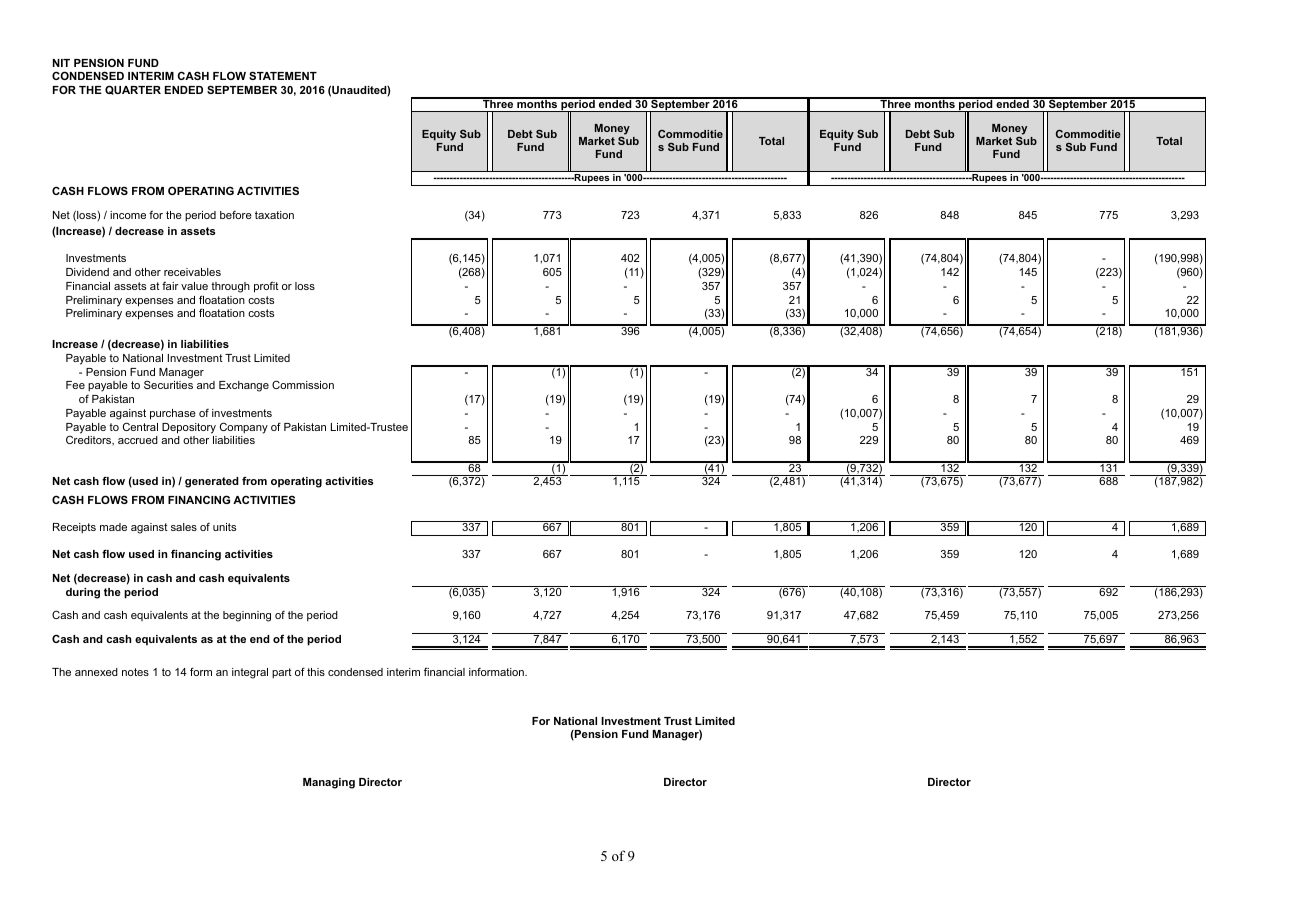 Image resolution: width=1308 pixels, height=924 pixels. What do you see at coordinates (184, 527) in the screenshot?
I see `sales` at bounding box center [184, 527].
